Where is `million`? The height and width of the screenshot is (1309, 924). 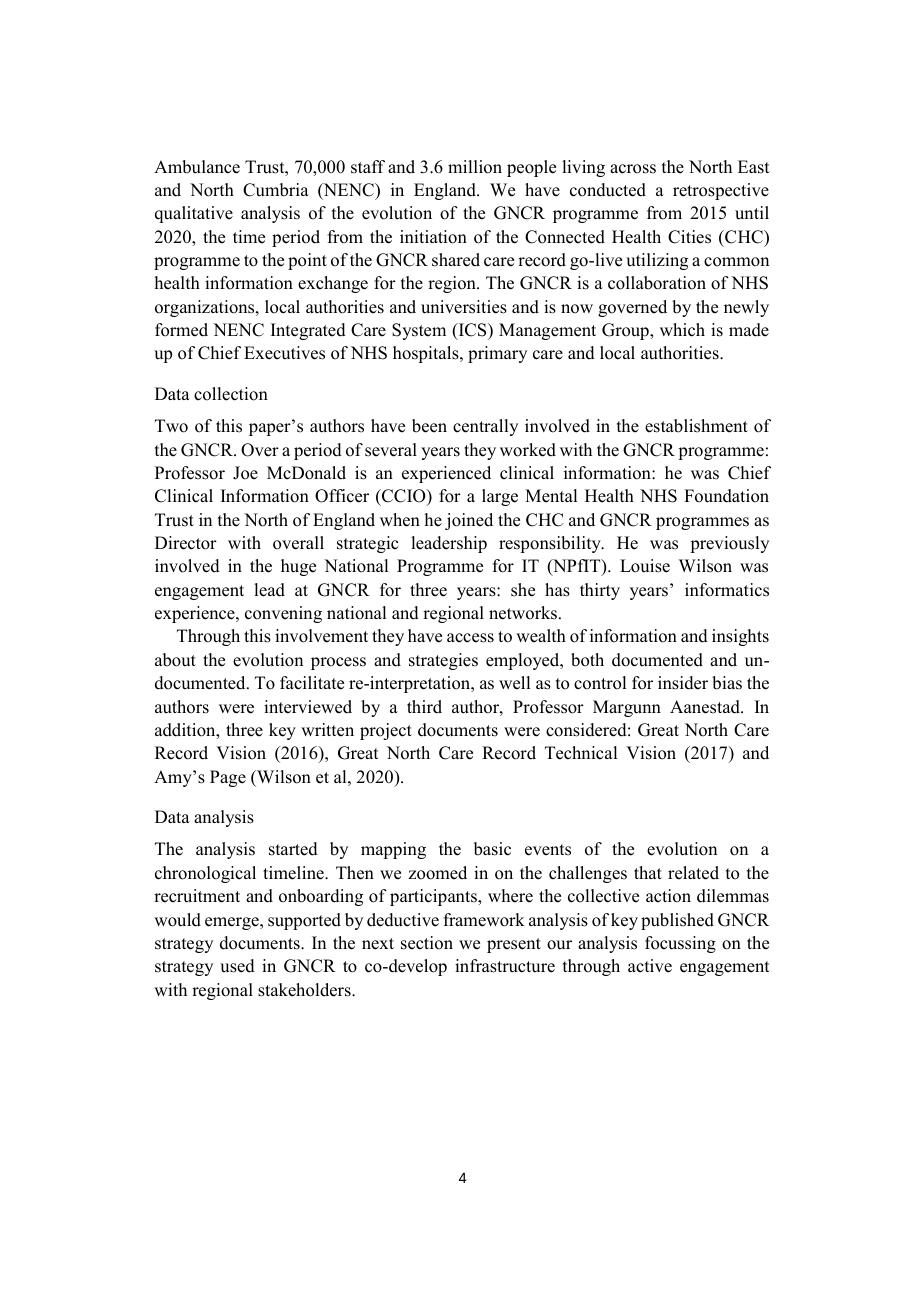 million is located at coordinates (475, 167).
